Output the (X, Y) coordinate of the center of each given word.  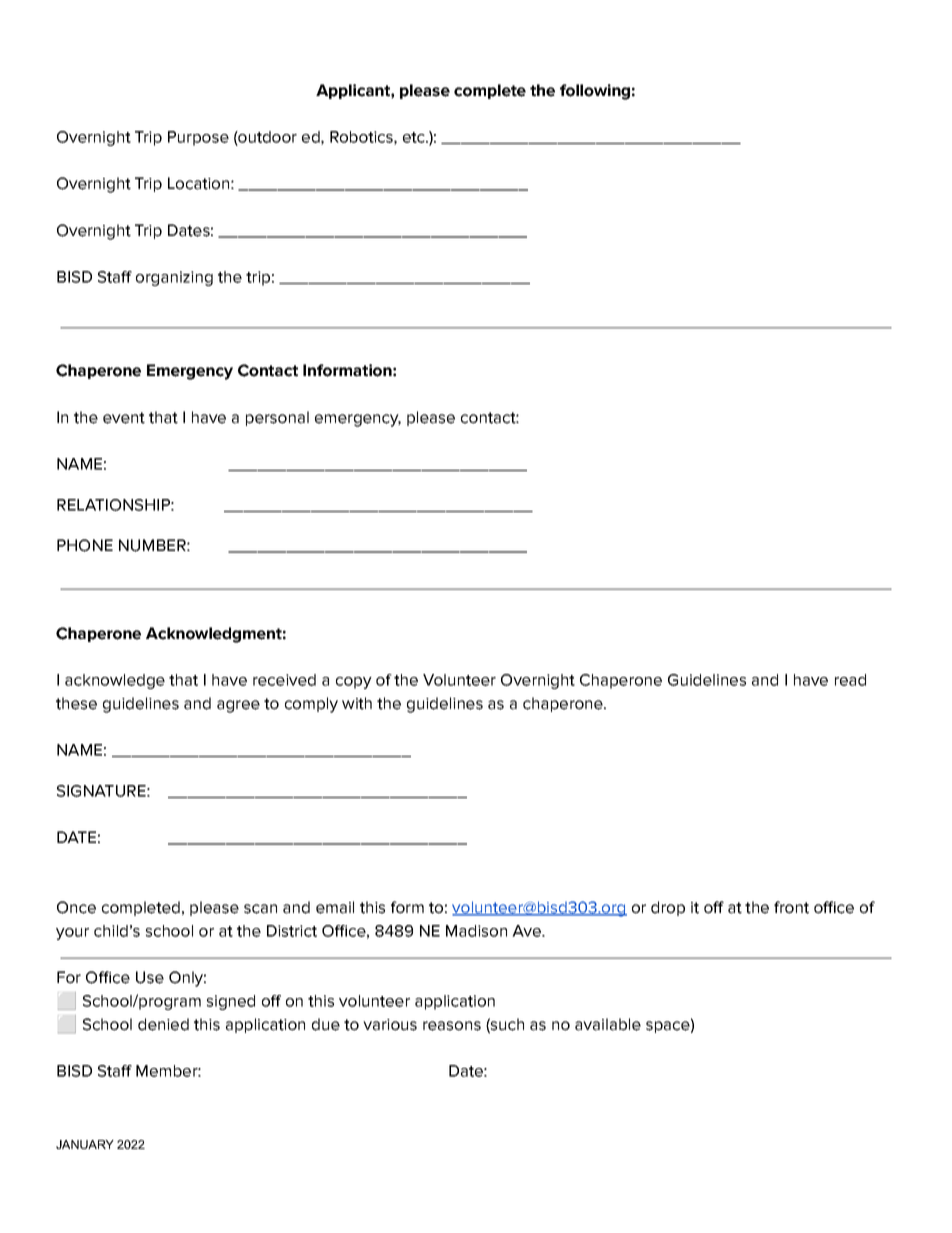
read (850, 680)
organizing (174, 278)
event (124, 418)
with (357, 703)
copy (354, 683)
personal (277, 418)
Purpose (198, 138)
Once (76, 907)
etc (415, 137)
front (791, 907)
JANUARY (85, 1144)
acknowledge (115, 681)
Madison (476, 931)
